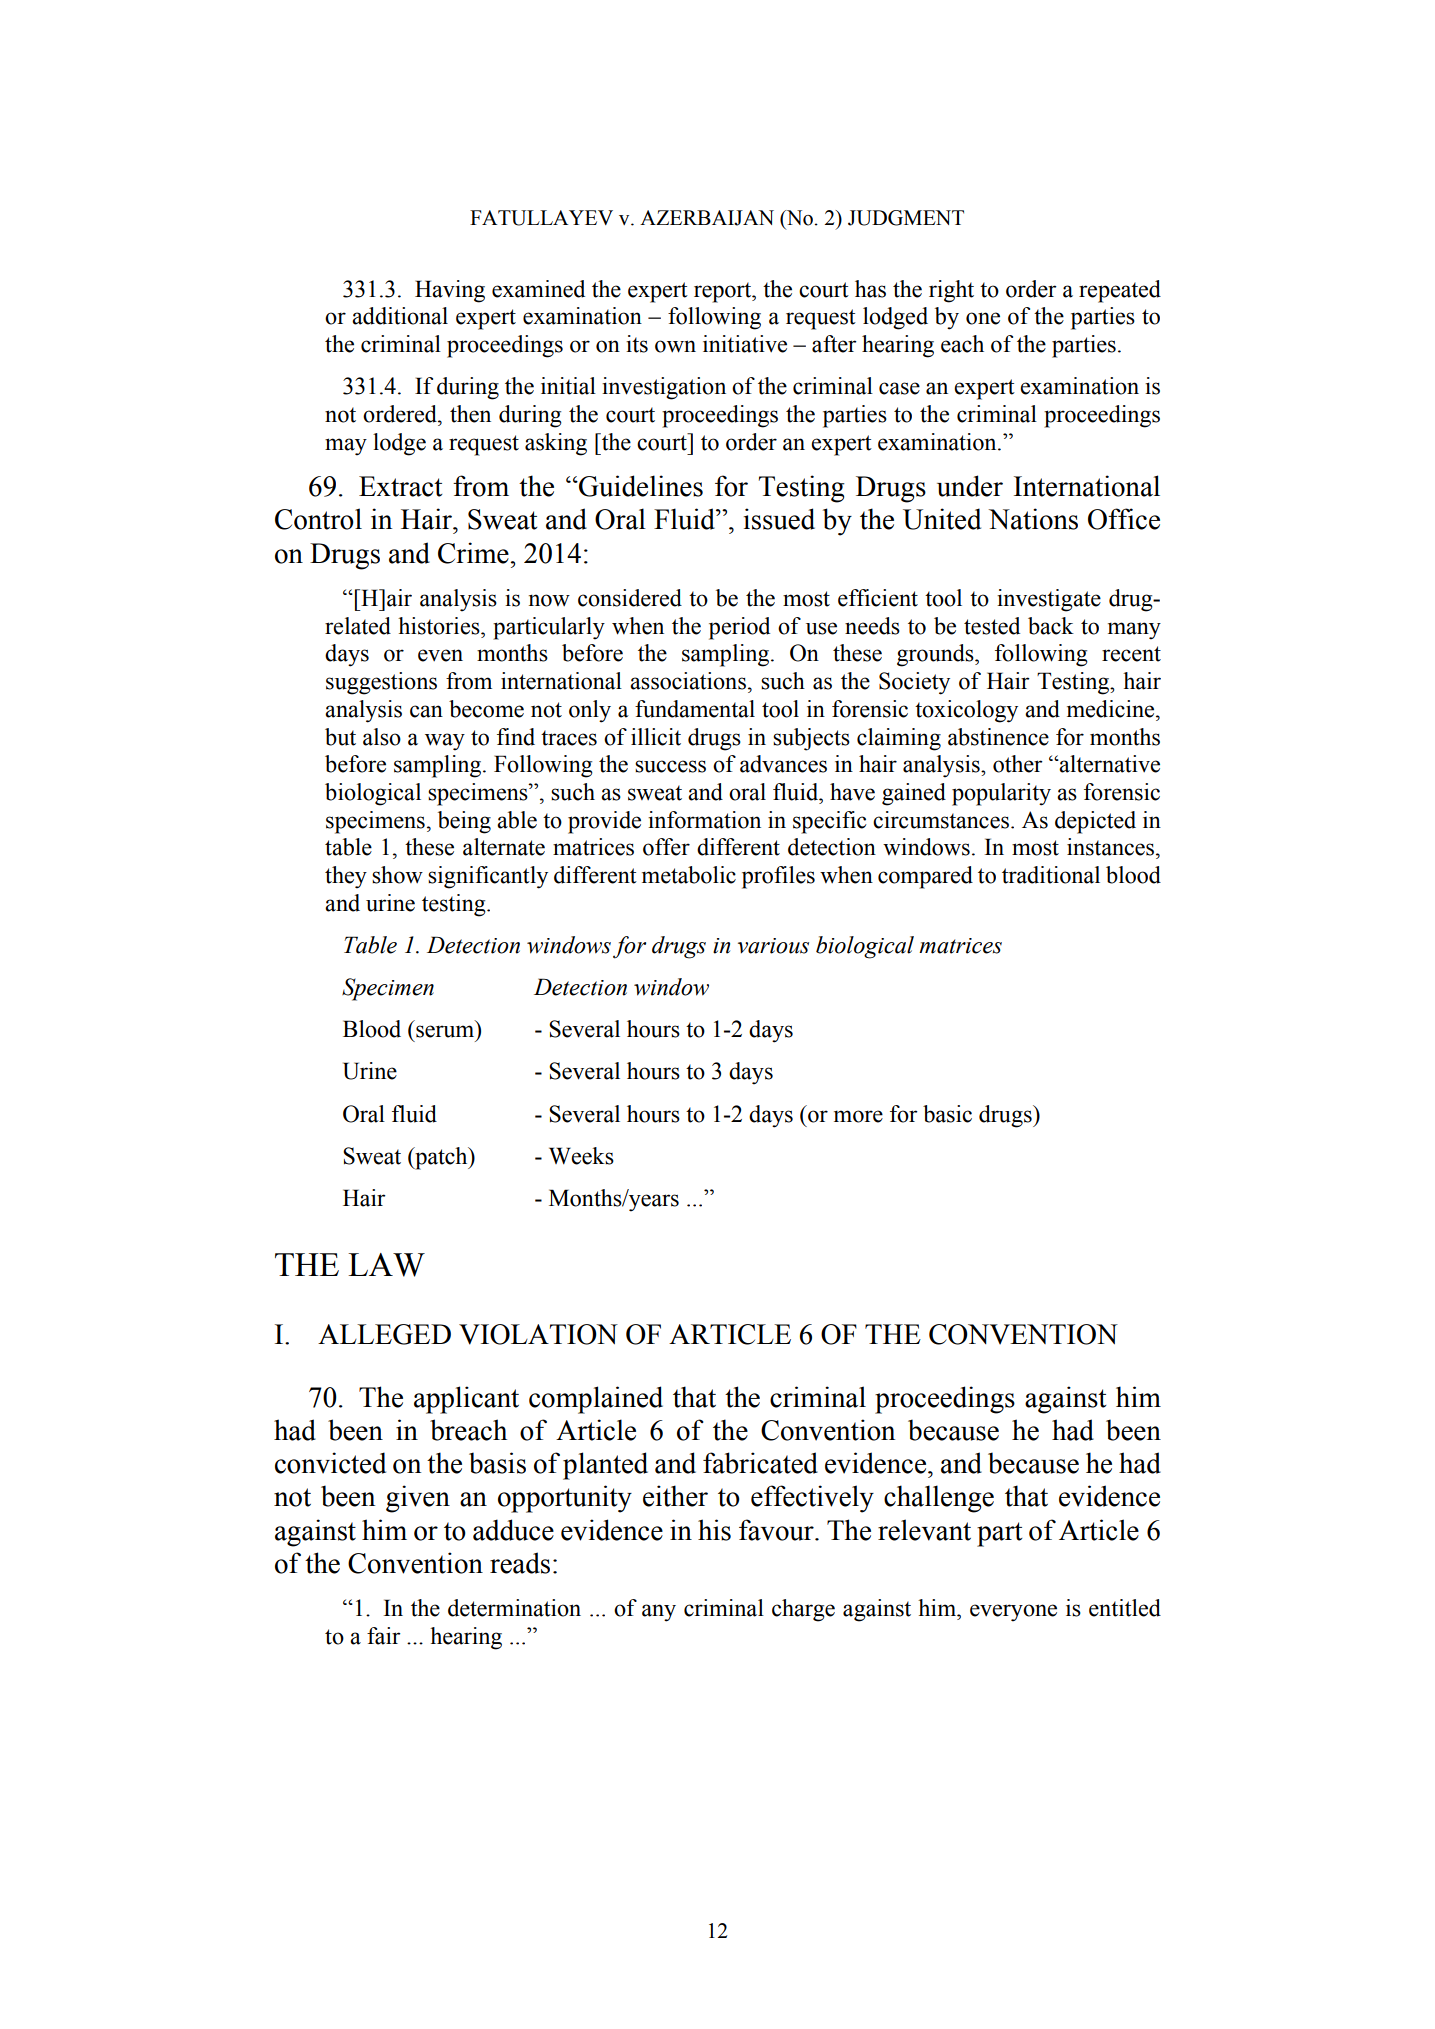 Image resolution: width=1435 pixels, height=2029 pixels. I want to click on various, so click(773, 946).
